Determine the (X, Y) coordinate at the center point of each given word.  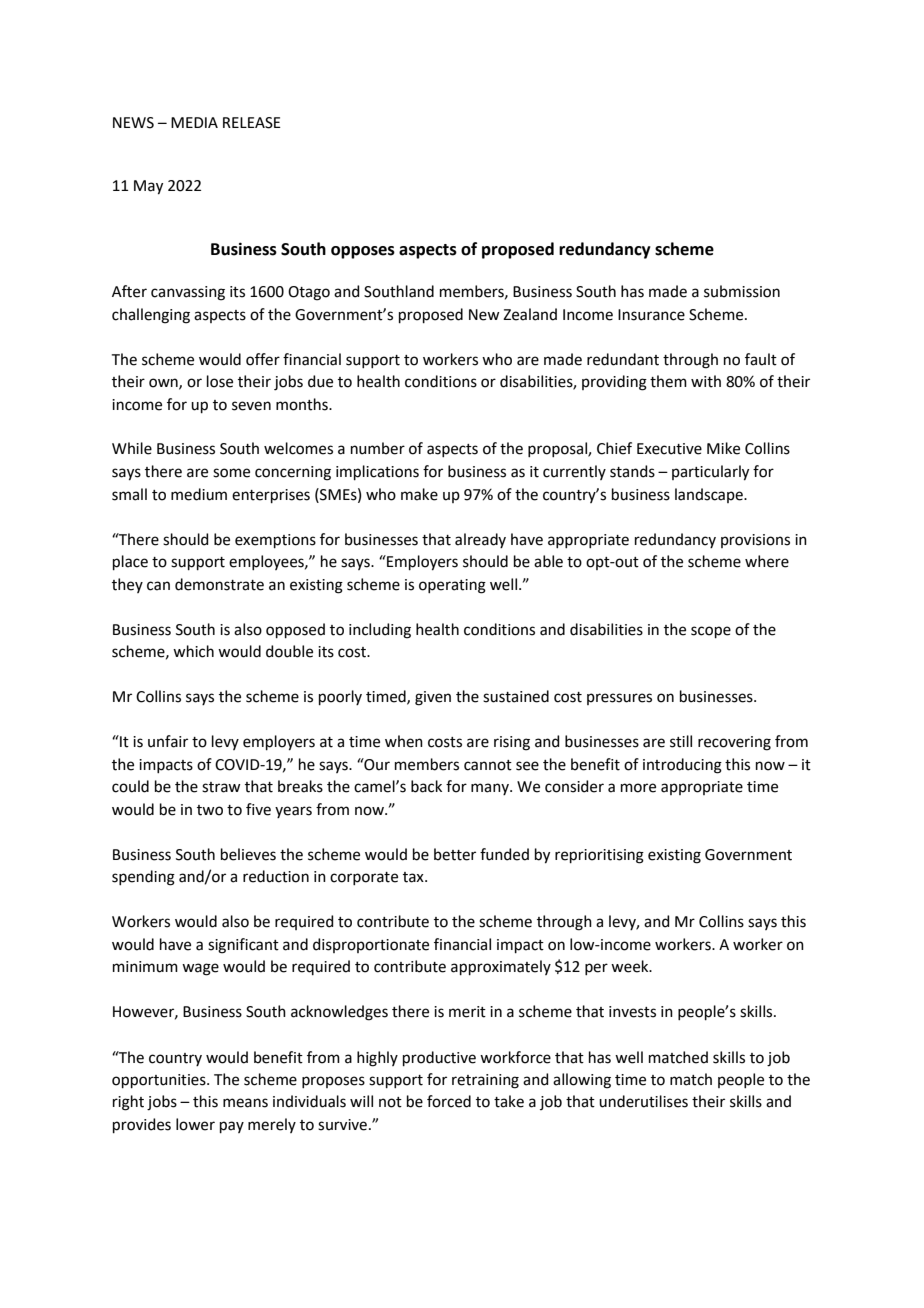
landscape (710, 495)
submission (742, 291)
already (480, 540)
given (433, 698)
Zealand (530, 314)
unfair (168, 741)
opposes (363, 252)
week (631, 966)
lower (195, 1124)
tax (414, 877)
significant (243, 946)
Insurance (651, 315)
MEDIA (194, 122)
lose (220, 381)
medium (199, 494)
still (681, 741)
